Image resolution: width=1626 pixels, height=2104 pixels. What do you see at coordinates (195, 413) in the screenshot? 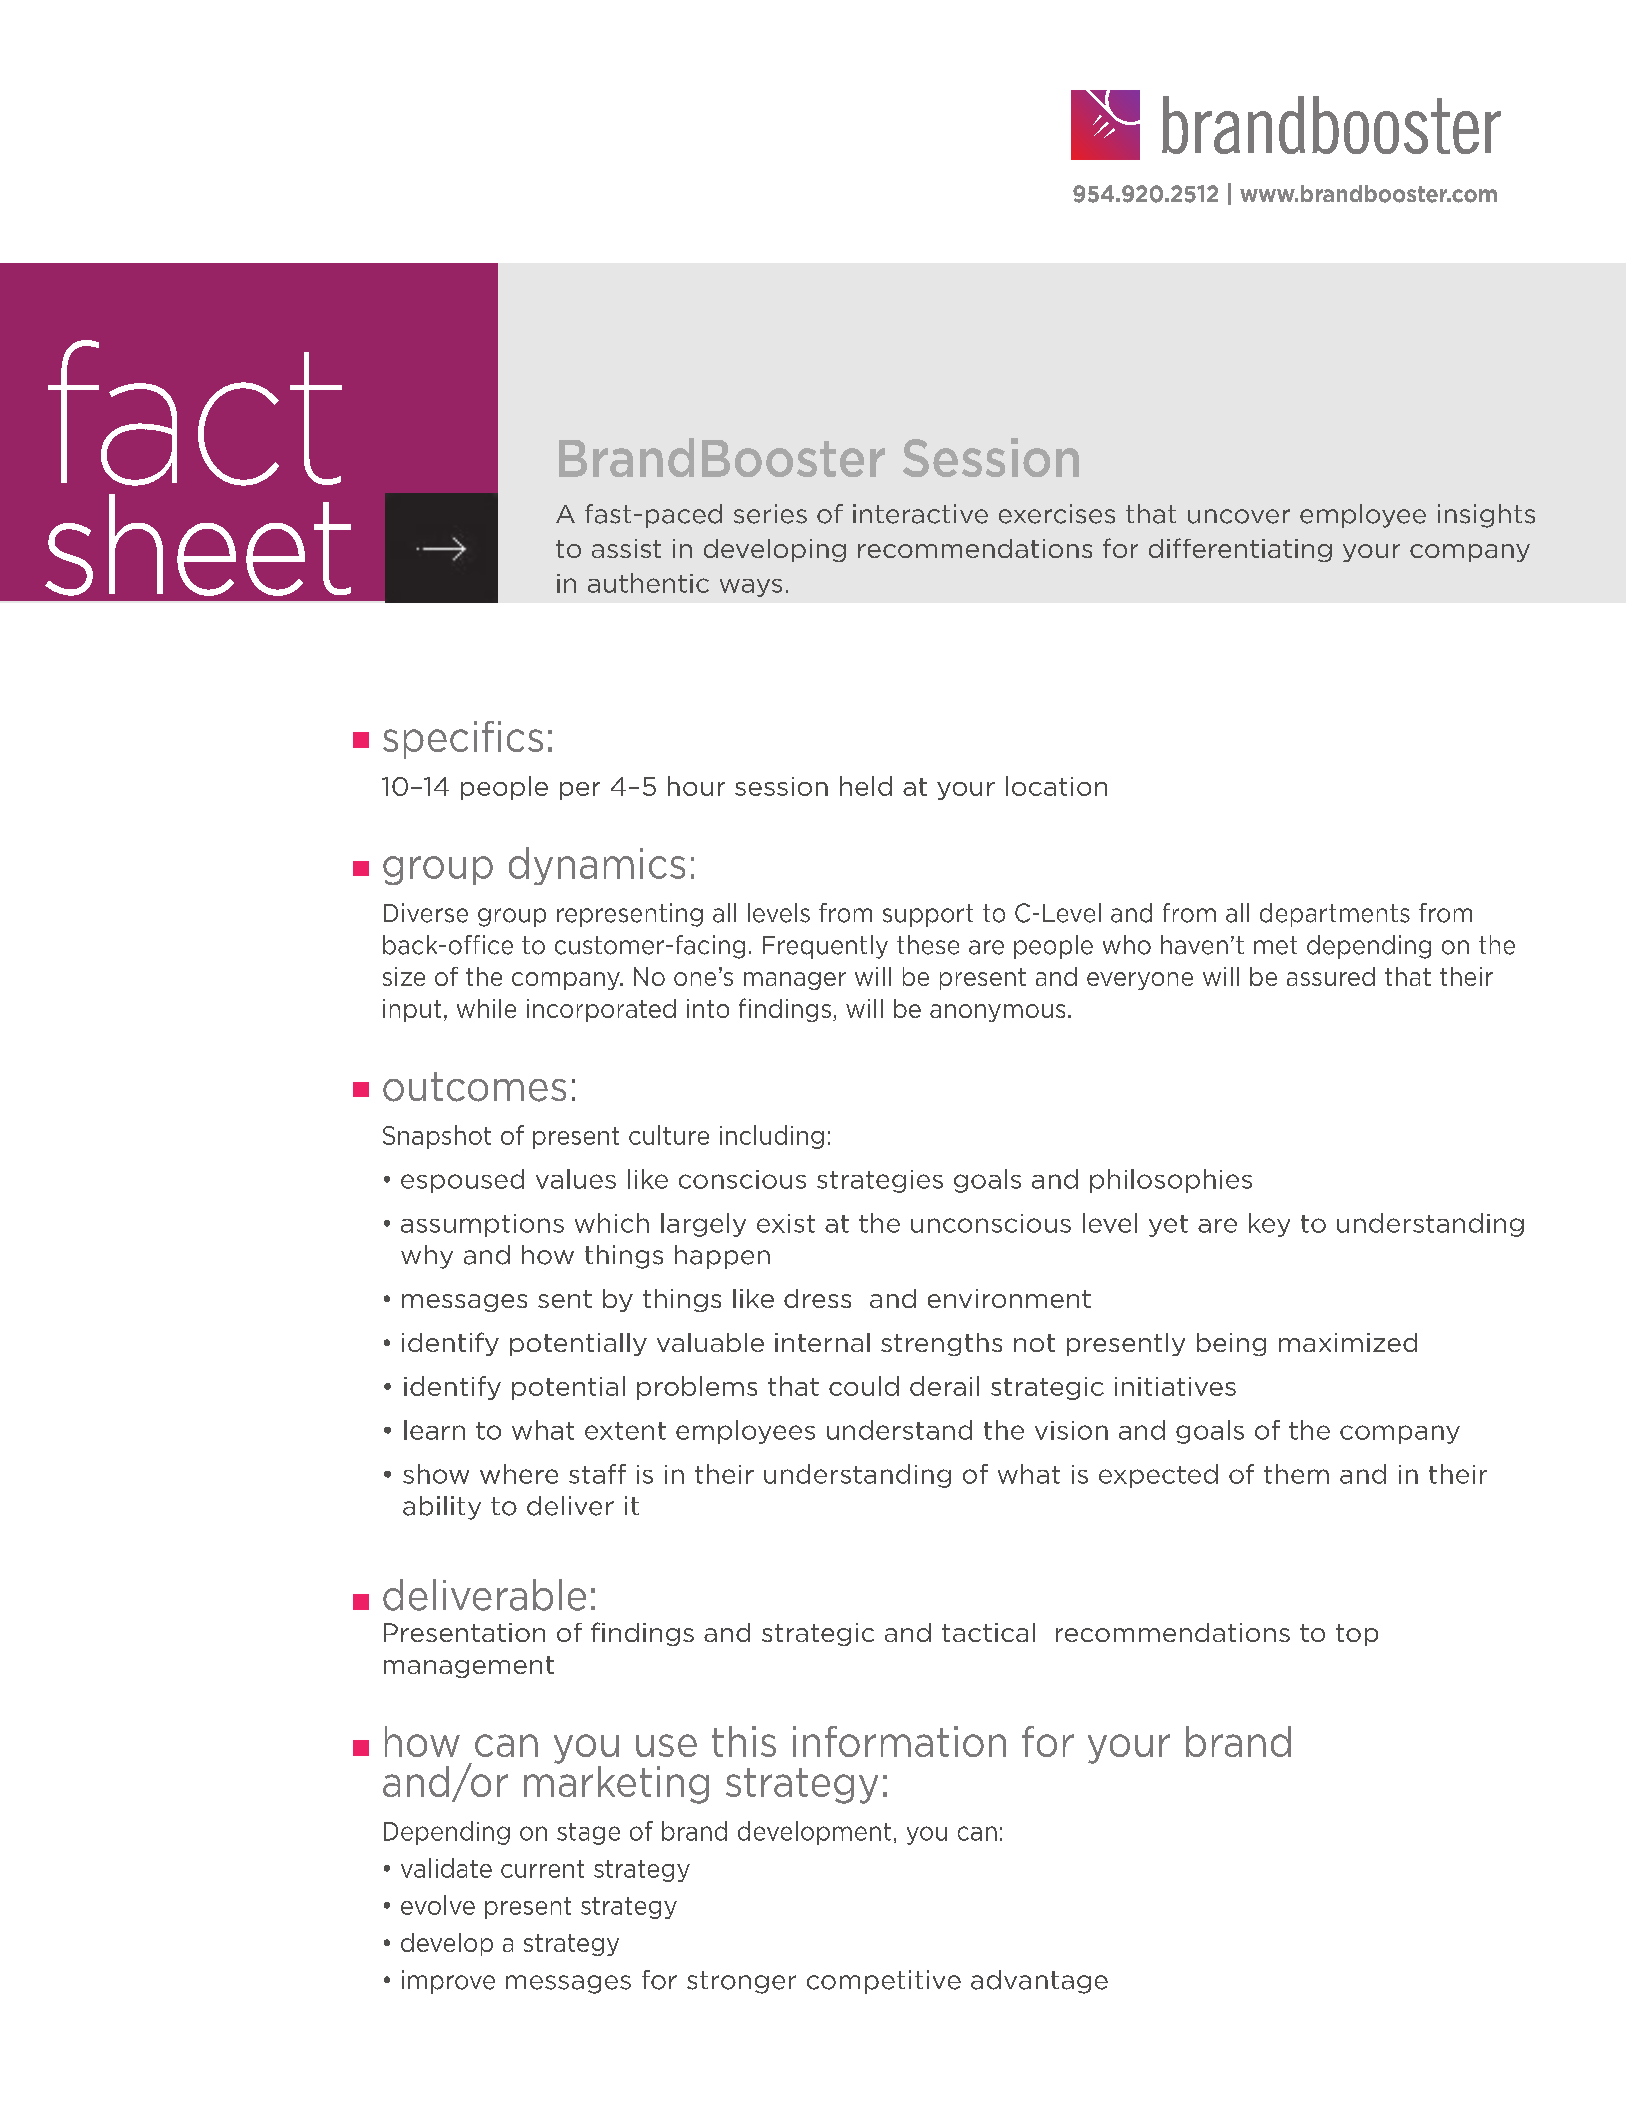
I see `fact` at bounding box center [195, 413].
